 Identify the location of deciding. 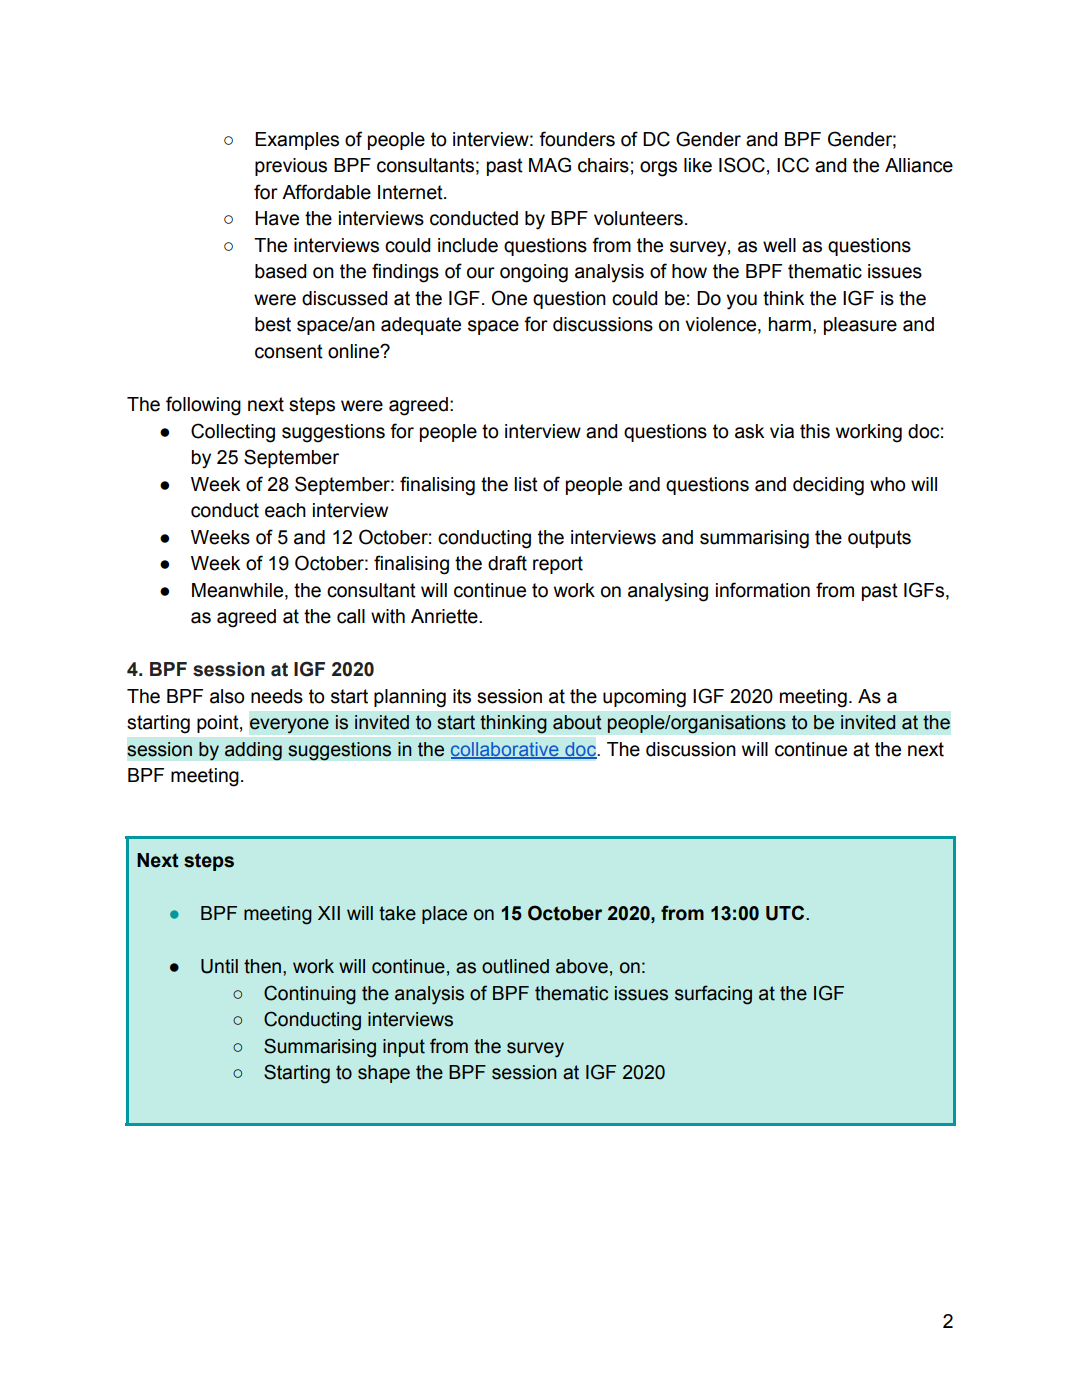
(828, 486).
